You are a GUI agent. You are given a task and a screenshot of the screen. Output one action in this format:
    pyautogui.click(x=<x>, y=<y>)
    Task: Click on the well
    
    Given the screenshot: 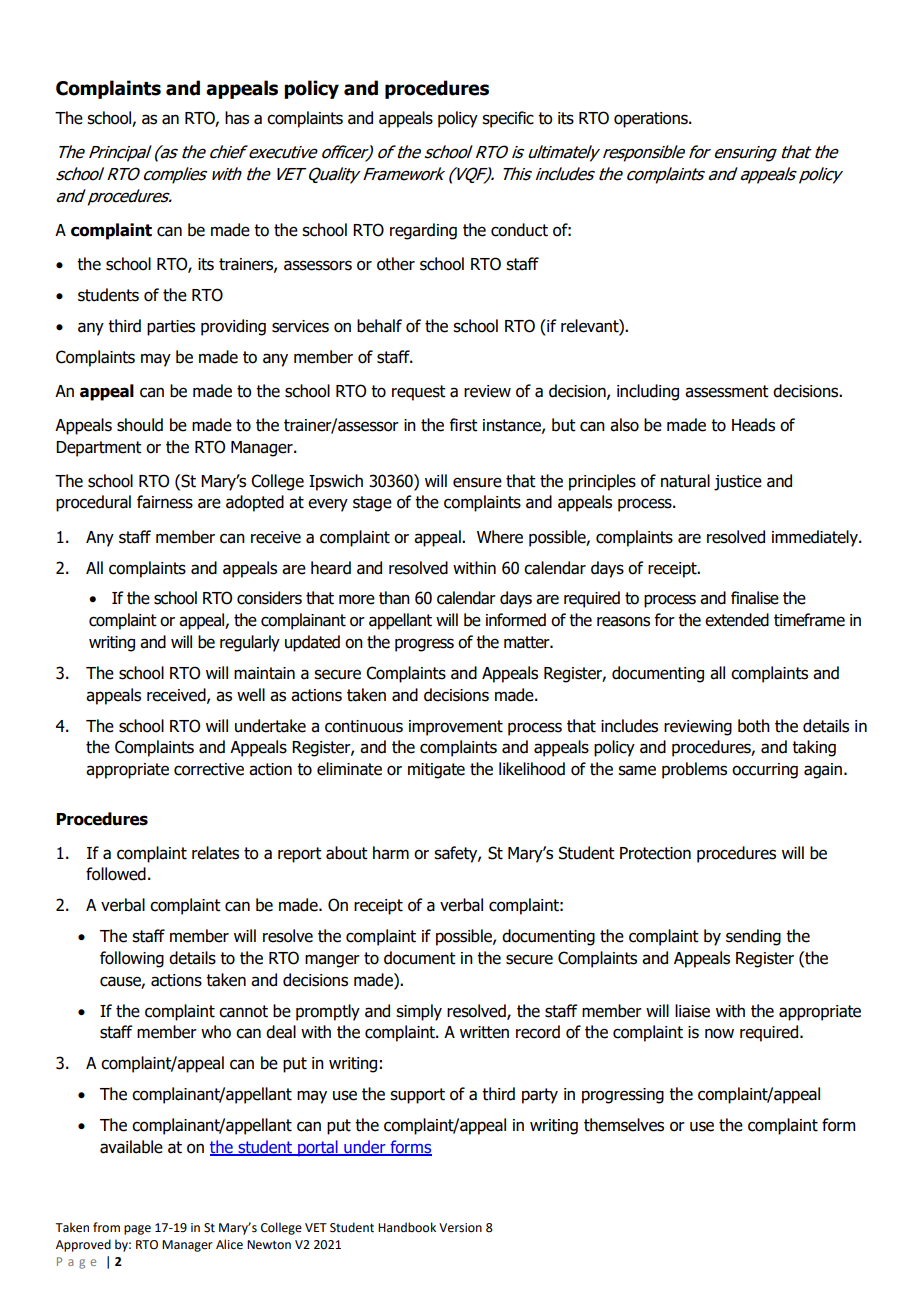 What is the action you would take?
    pyautogui.click(x=251, y=695)
